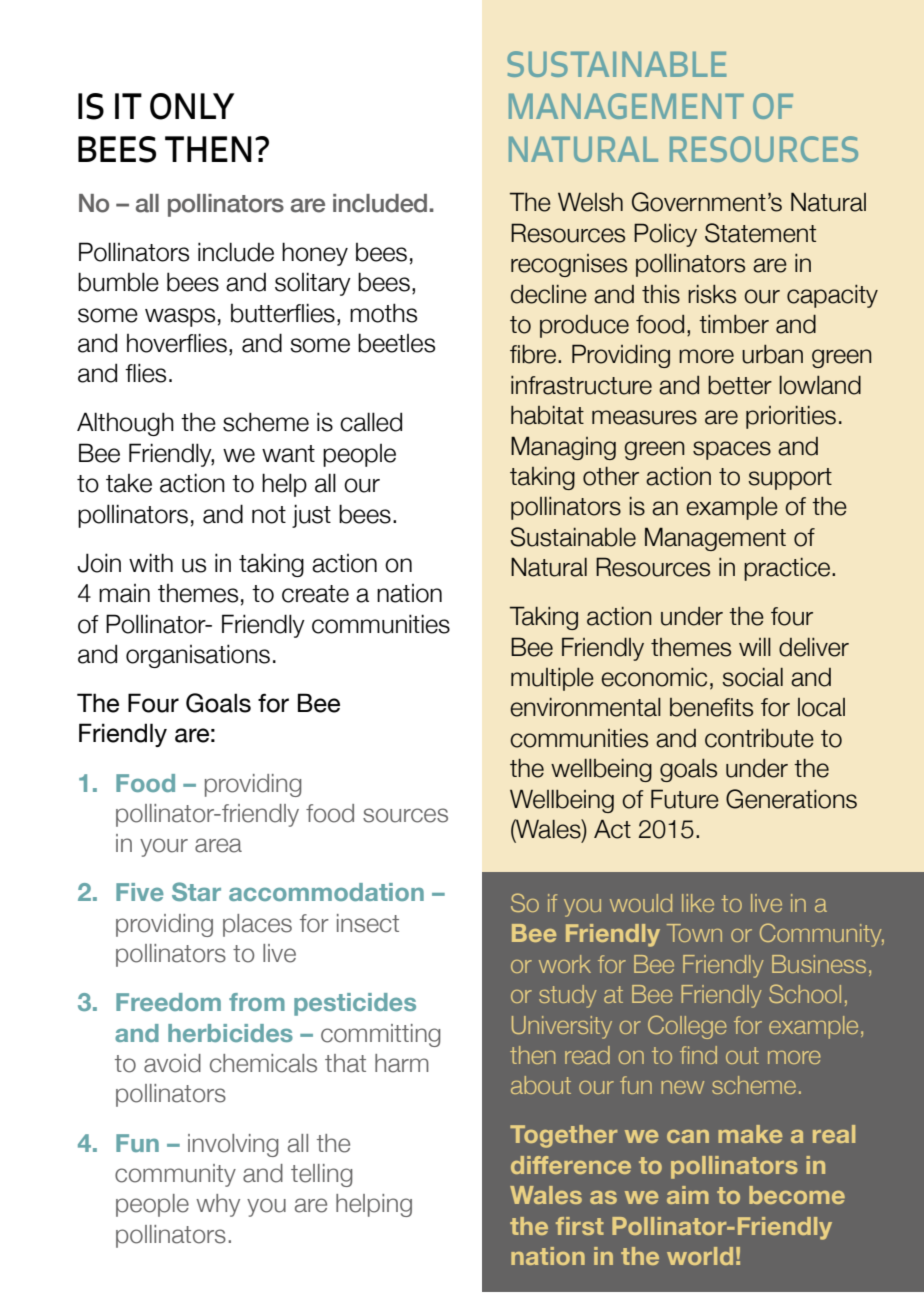 Image resolution: width=924 pixels, height=1311 pixels. Describe the element at coordinates (192, 106) in the screenshot. I see `ONLY` at that location.
